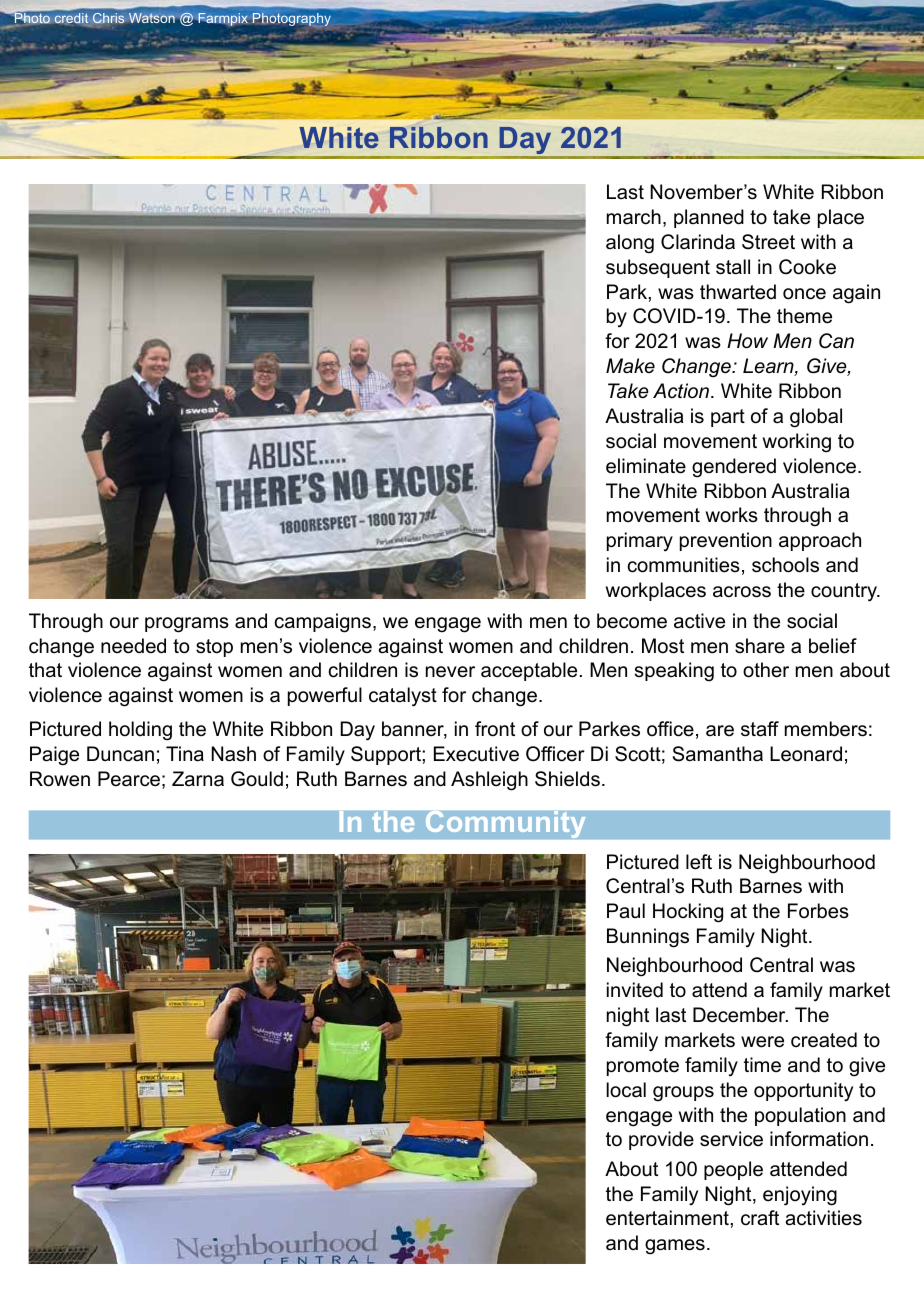  Describe the element at coordinates (760, 646) in the image. I see `share` at that location.
